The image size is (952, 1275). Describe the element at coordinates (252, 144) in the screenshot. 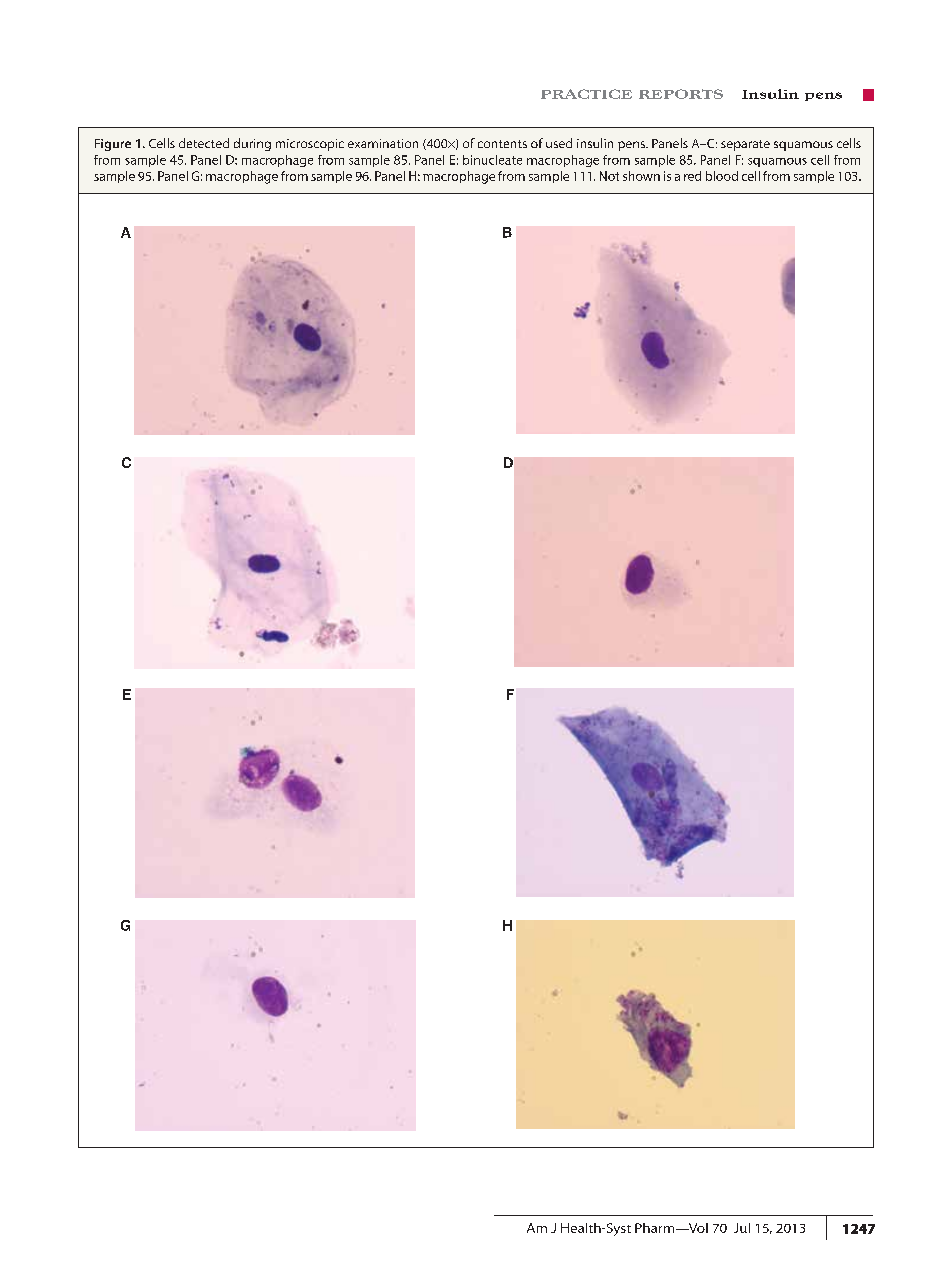

I see `during` at that location.
